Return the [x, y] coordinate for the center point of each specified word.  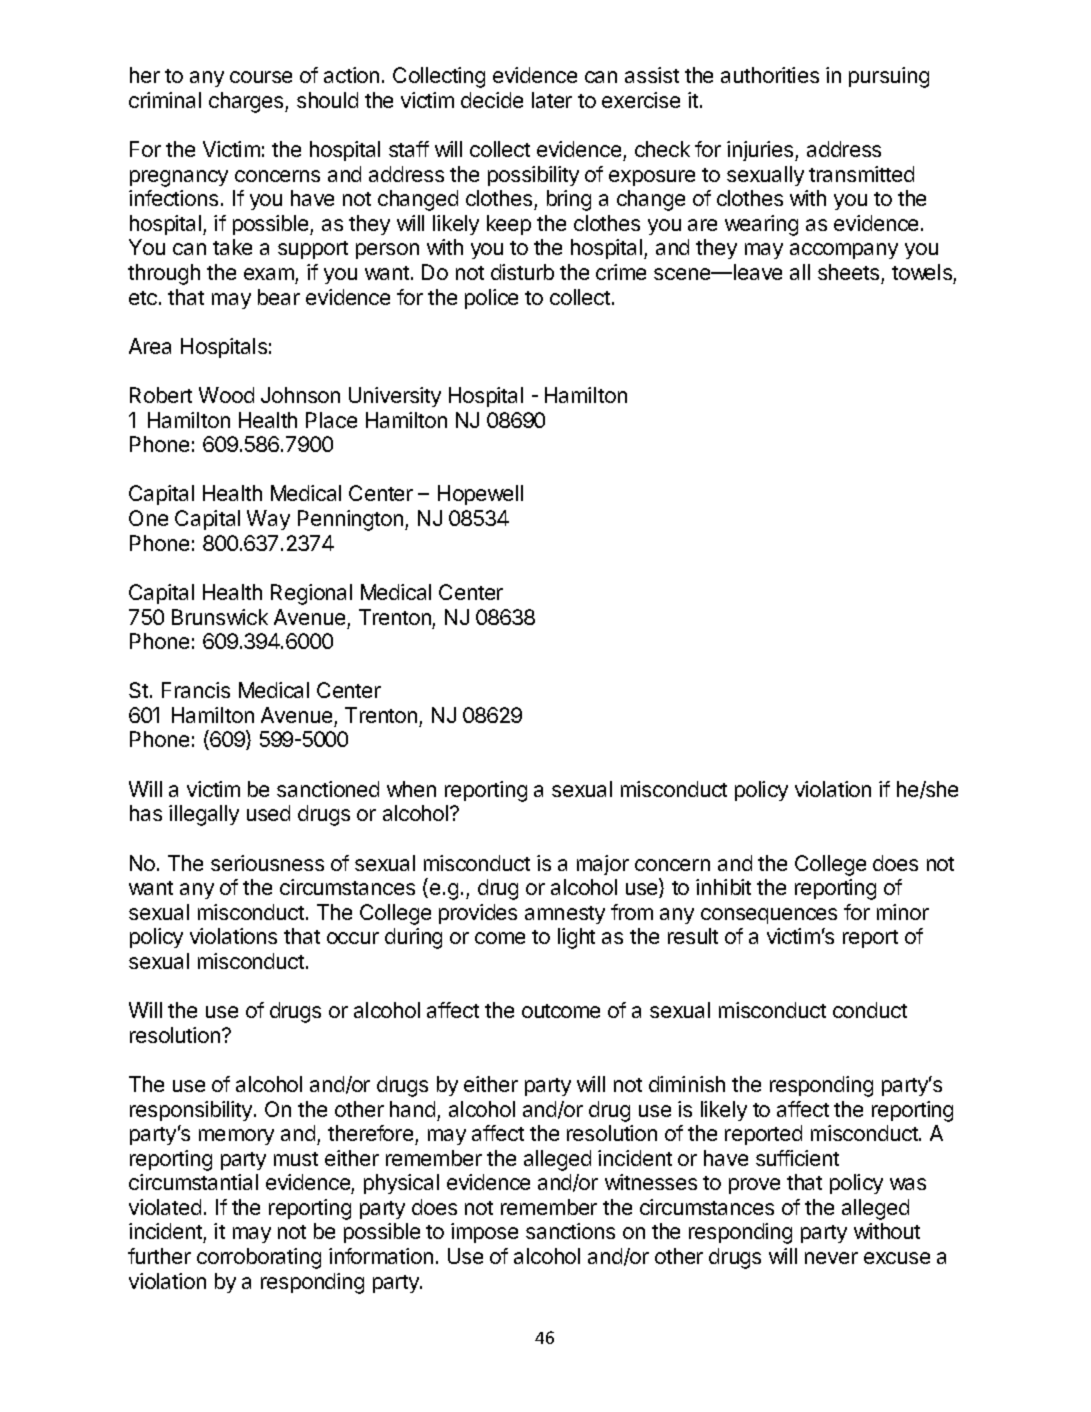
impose [484, 1233]
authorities [770, 75]
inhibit [723, 887]
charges [247, 102]
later [552, 100]
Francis [196, 690]
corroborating [259, 1258]
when [411, 789]
